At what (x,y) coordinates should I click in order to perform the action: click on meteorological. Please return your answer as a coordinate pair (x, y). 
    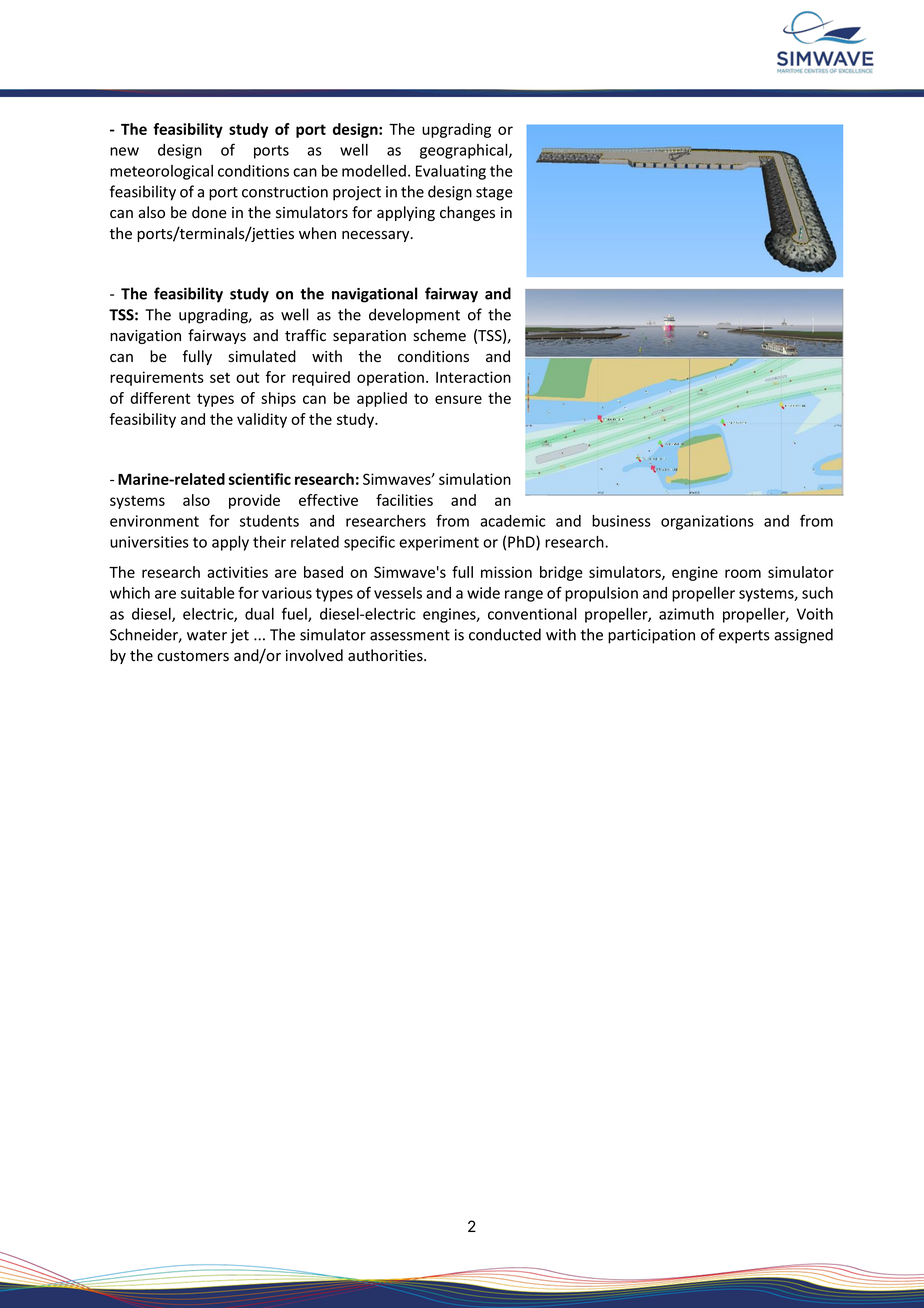
    Looking at the image, I should click on (161, 172).
